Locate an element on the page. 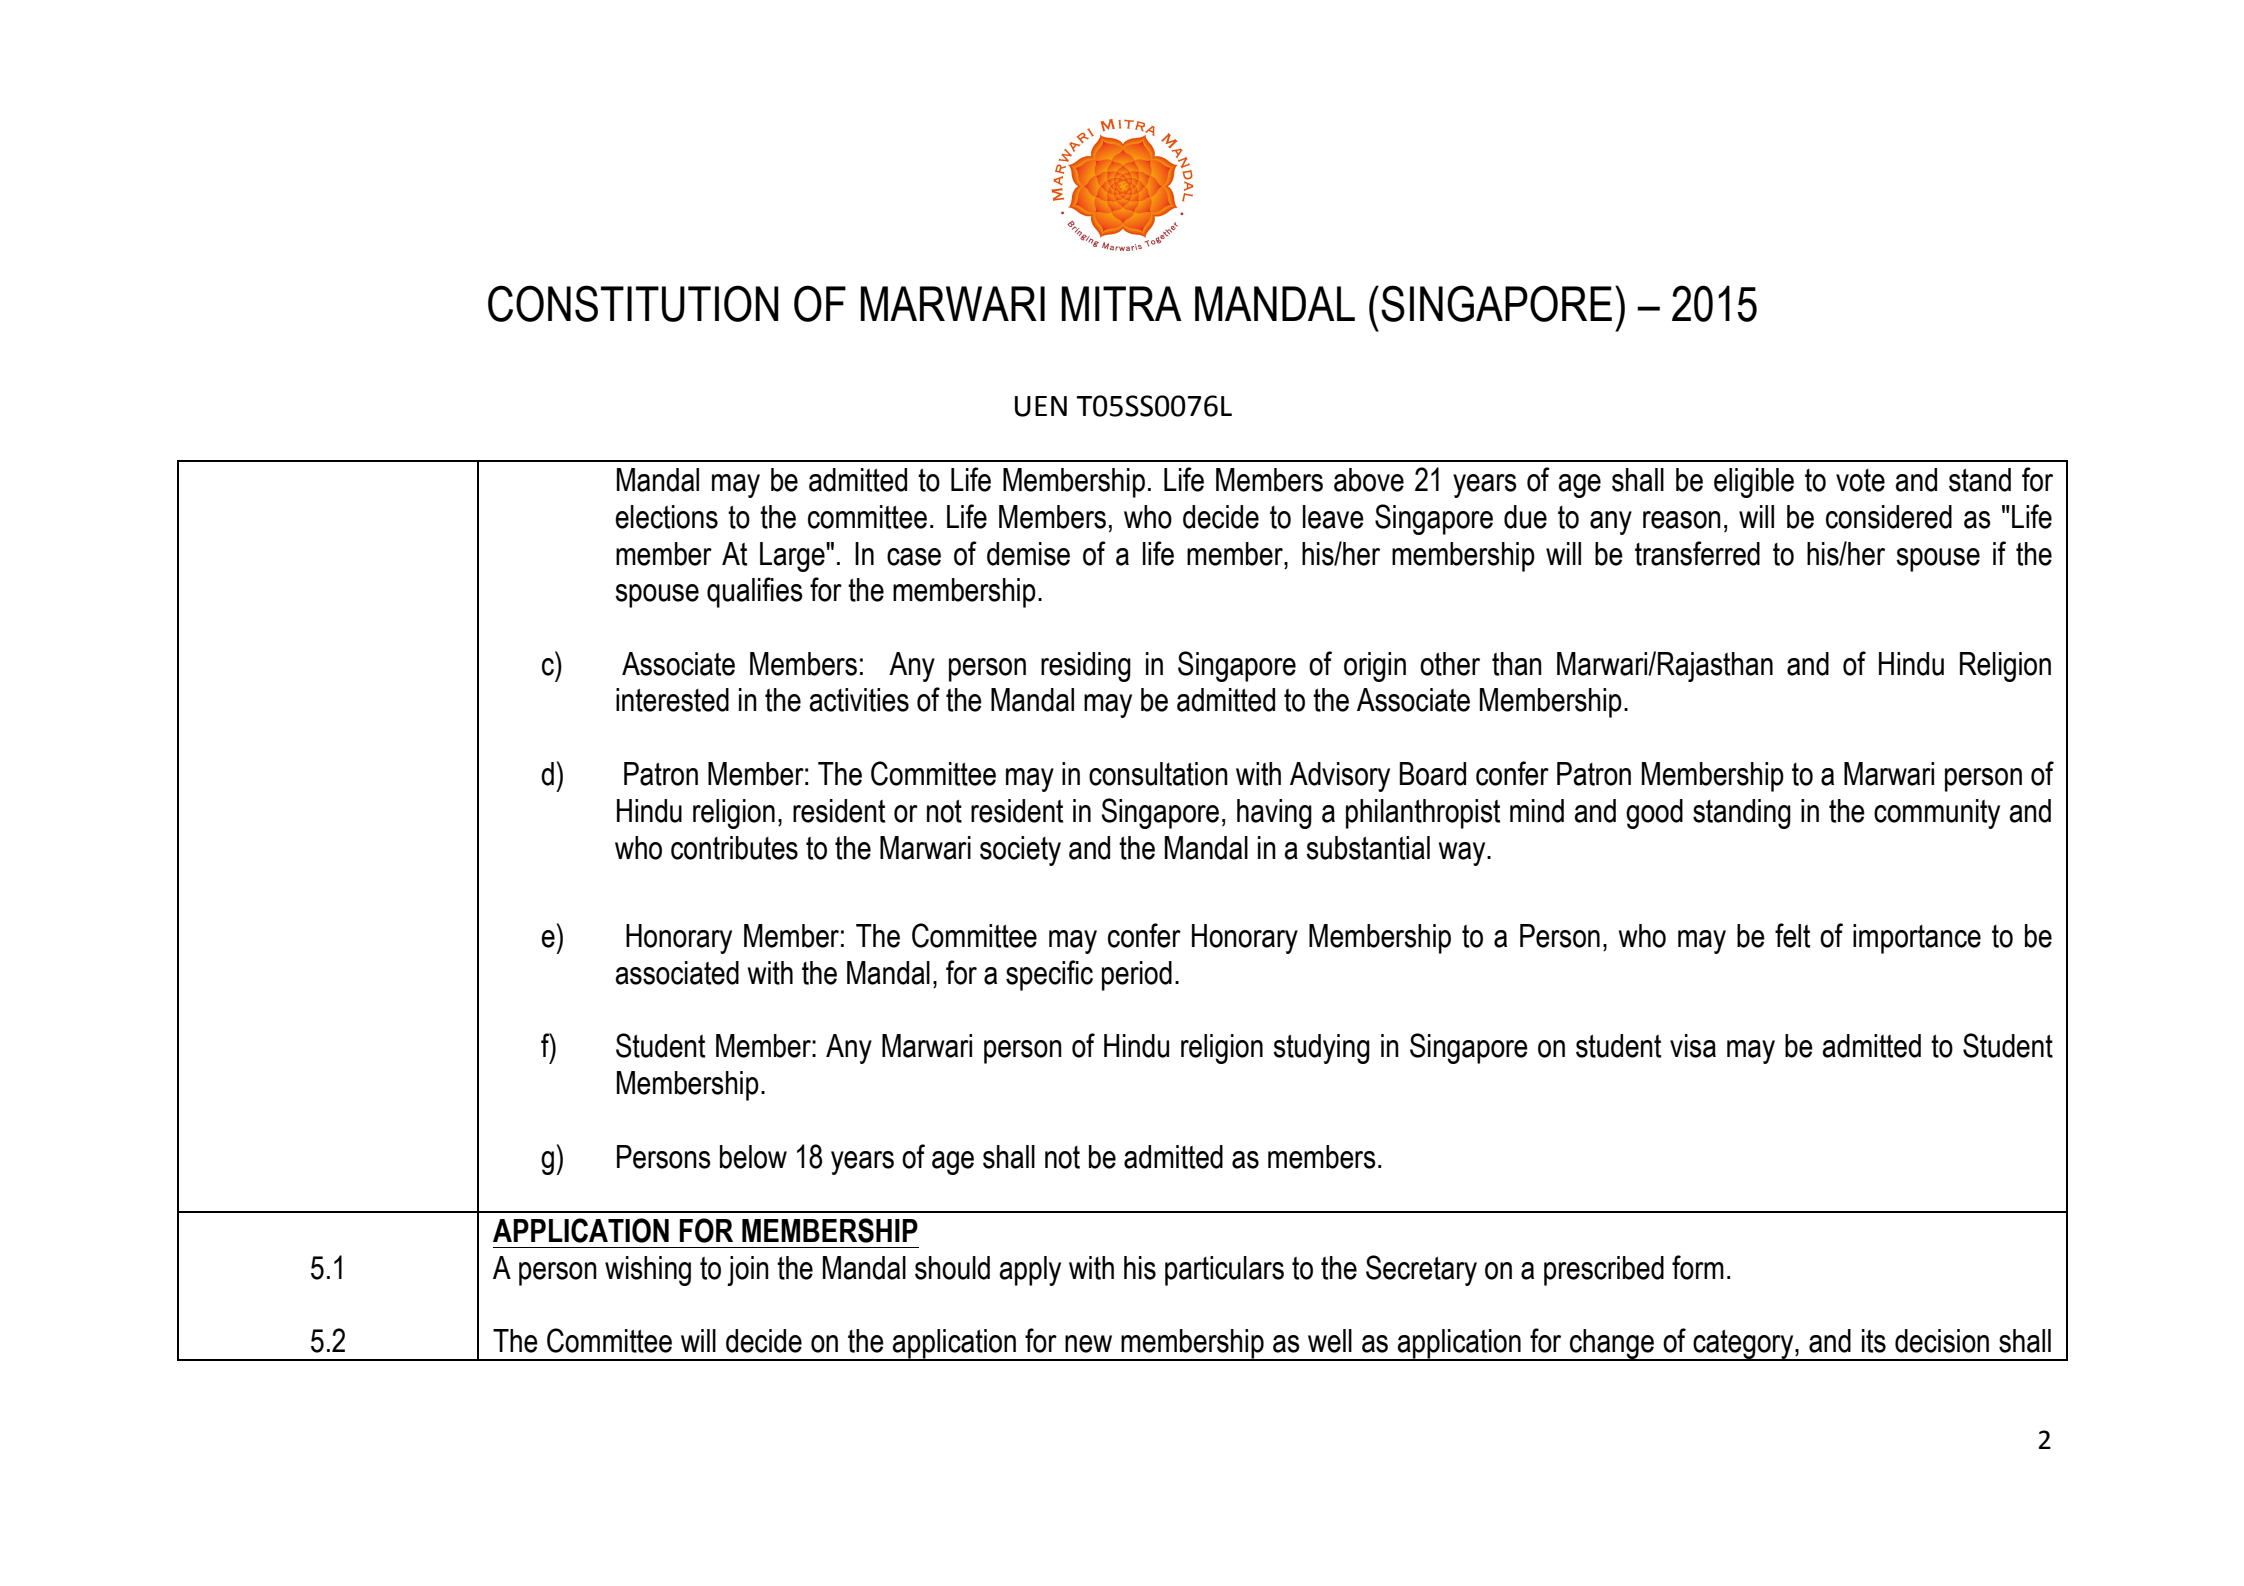 Image resolution: width=2244 pixels, height=1586 pixels. MITRA is located at coordinates (1121, 303).
